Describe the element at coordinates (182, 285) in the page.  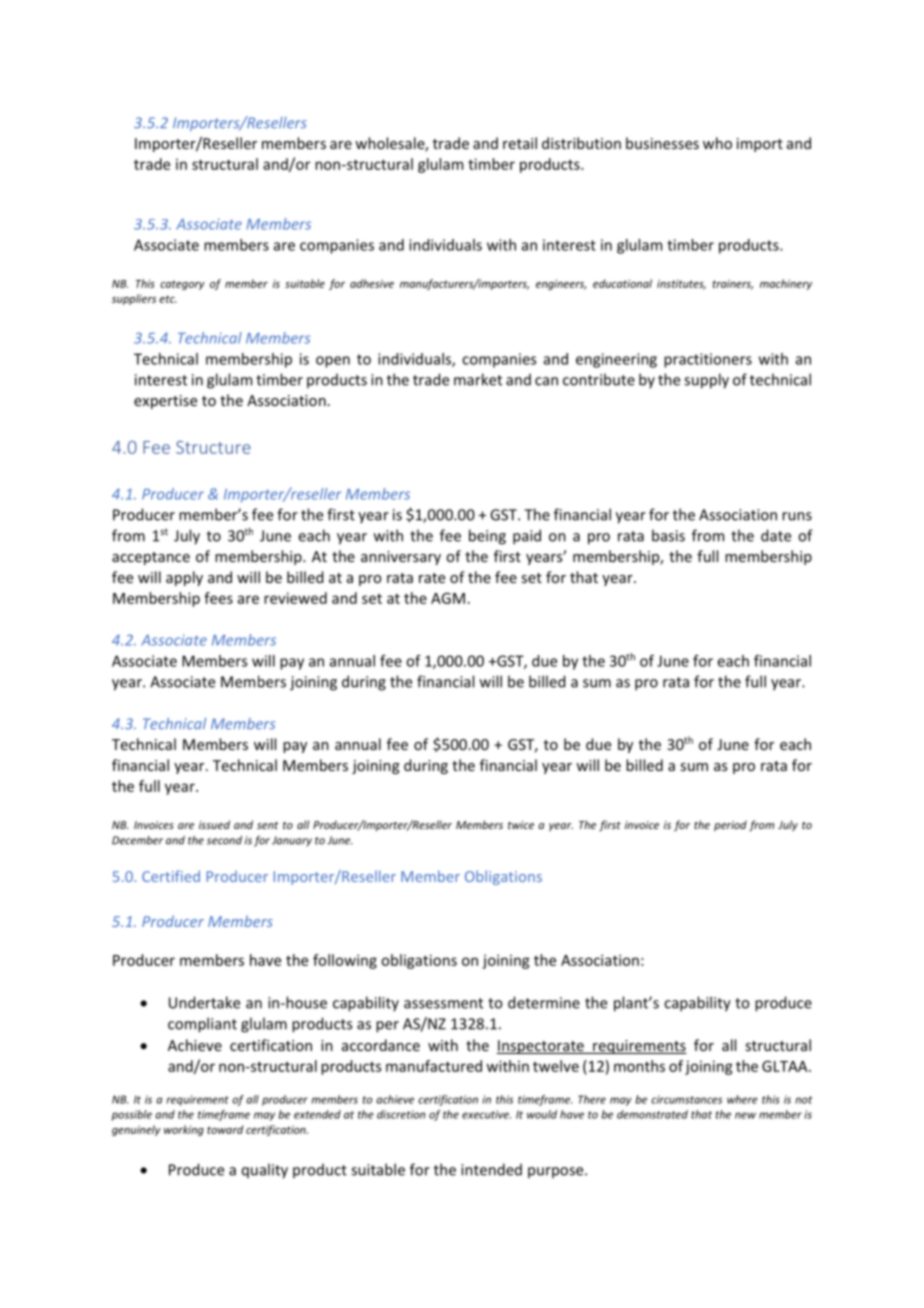
I see `category` at that location.
